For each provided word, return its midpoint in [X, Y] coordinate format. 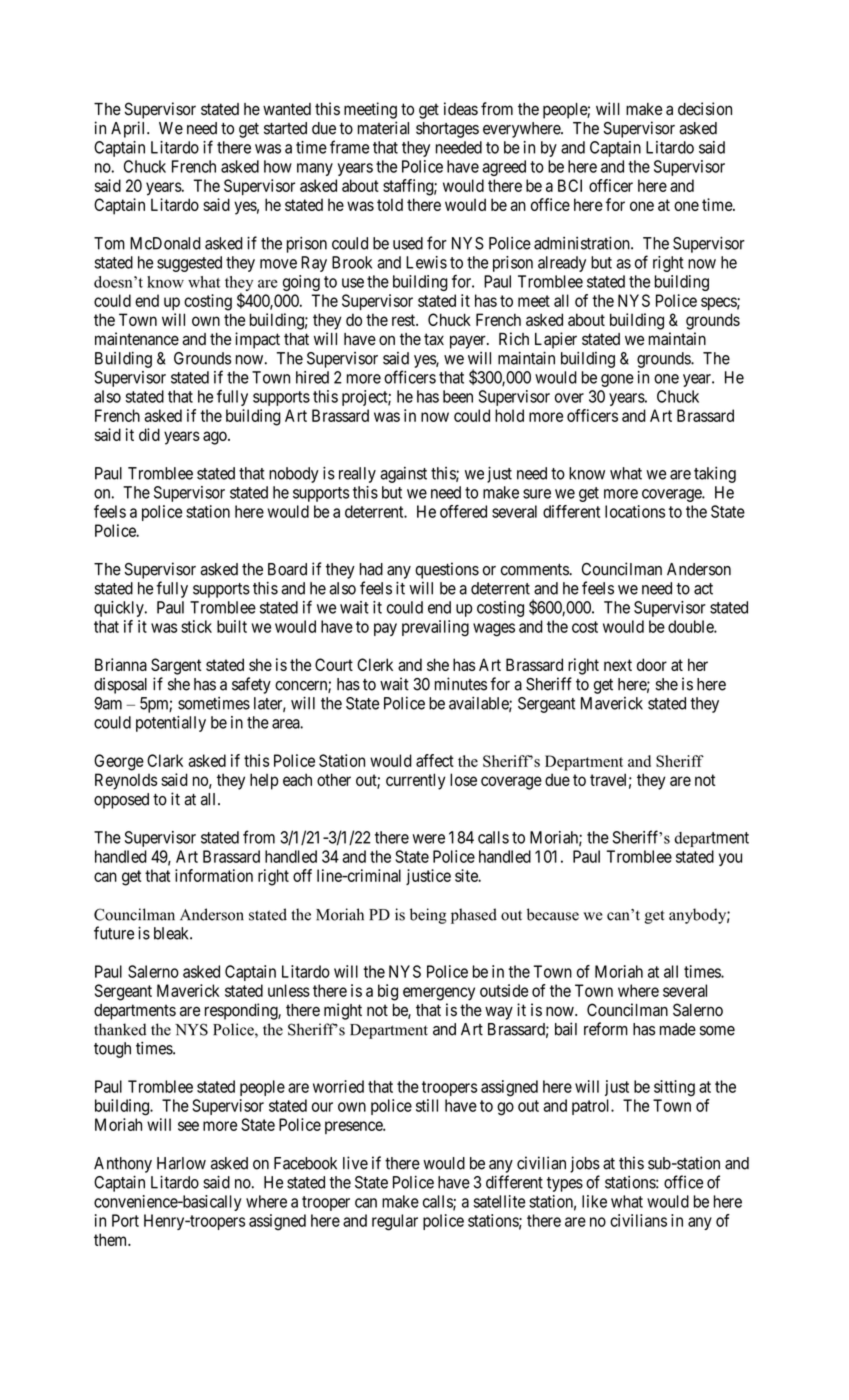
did [149, 434]
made [678, 1029]
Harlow [181, 1163]
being [428, 916]
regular [395, 1222]
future [114, 933]
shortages [447, 130]
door [652, 664]
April [129, 129]
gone [617, 380]
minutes [461, 684]
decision [705, 109]
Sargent [176, 666]
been [458, 396]
